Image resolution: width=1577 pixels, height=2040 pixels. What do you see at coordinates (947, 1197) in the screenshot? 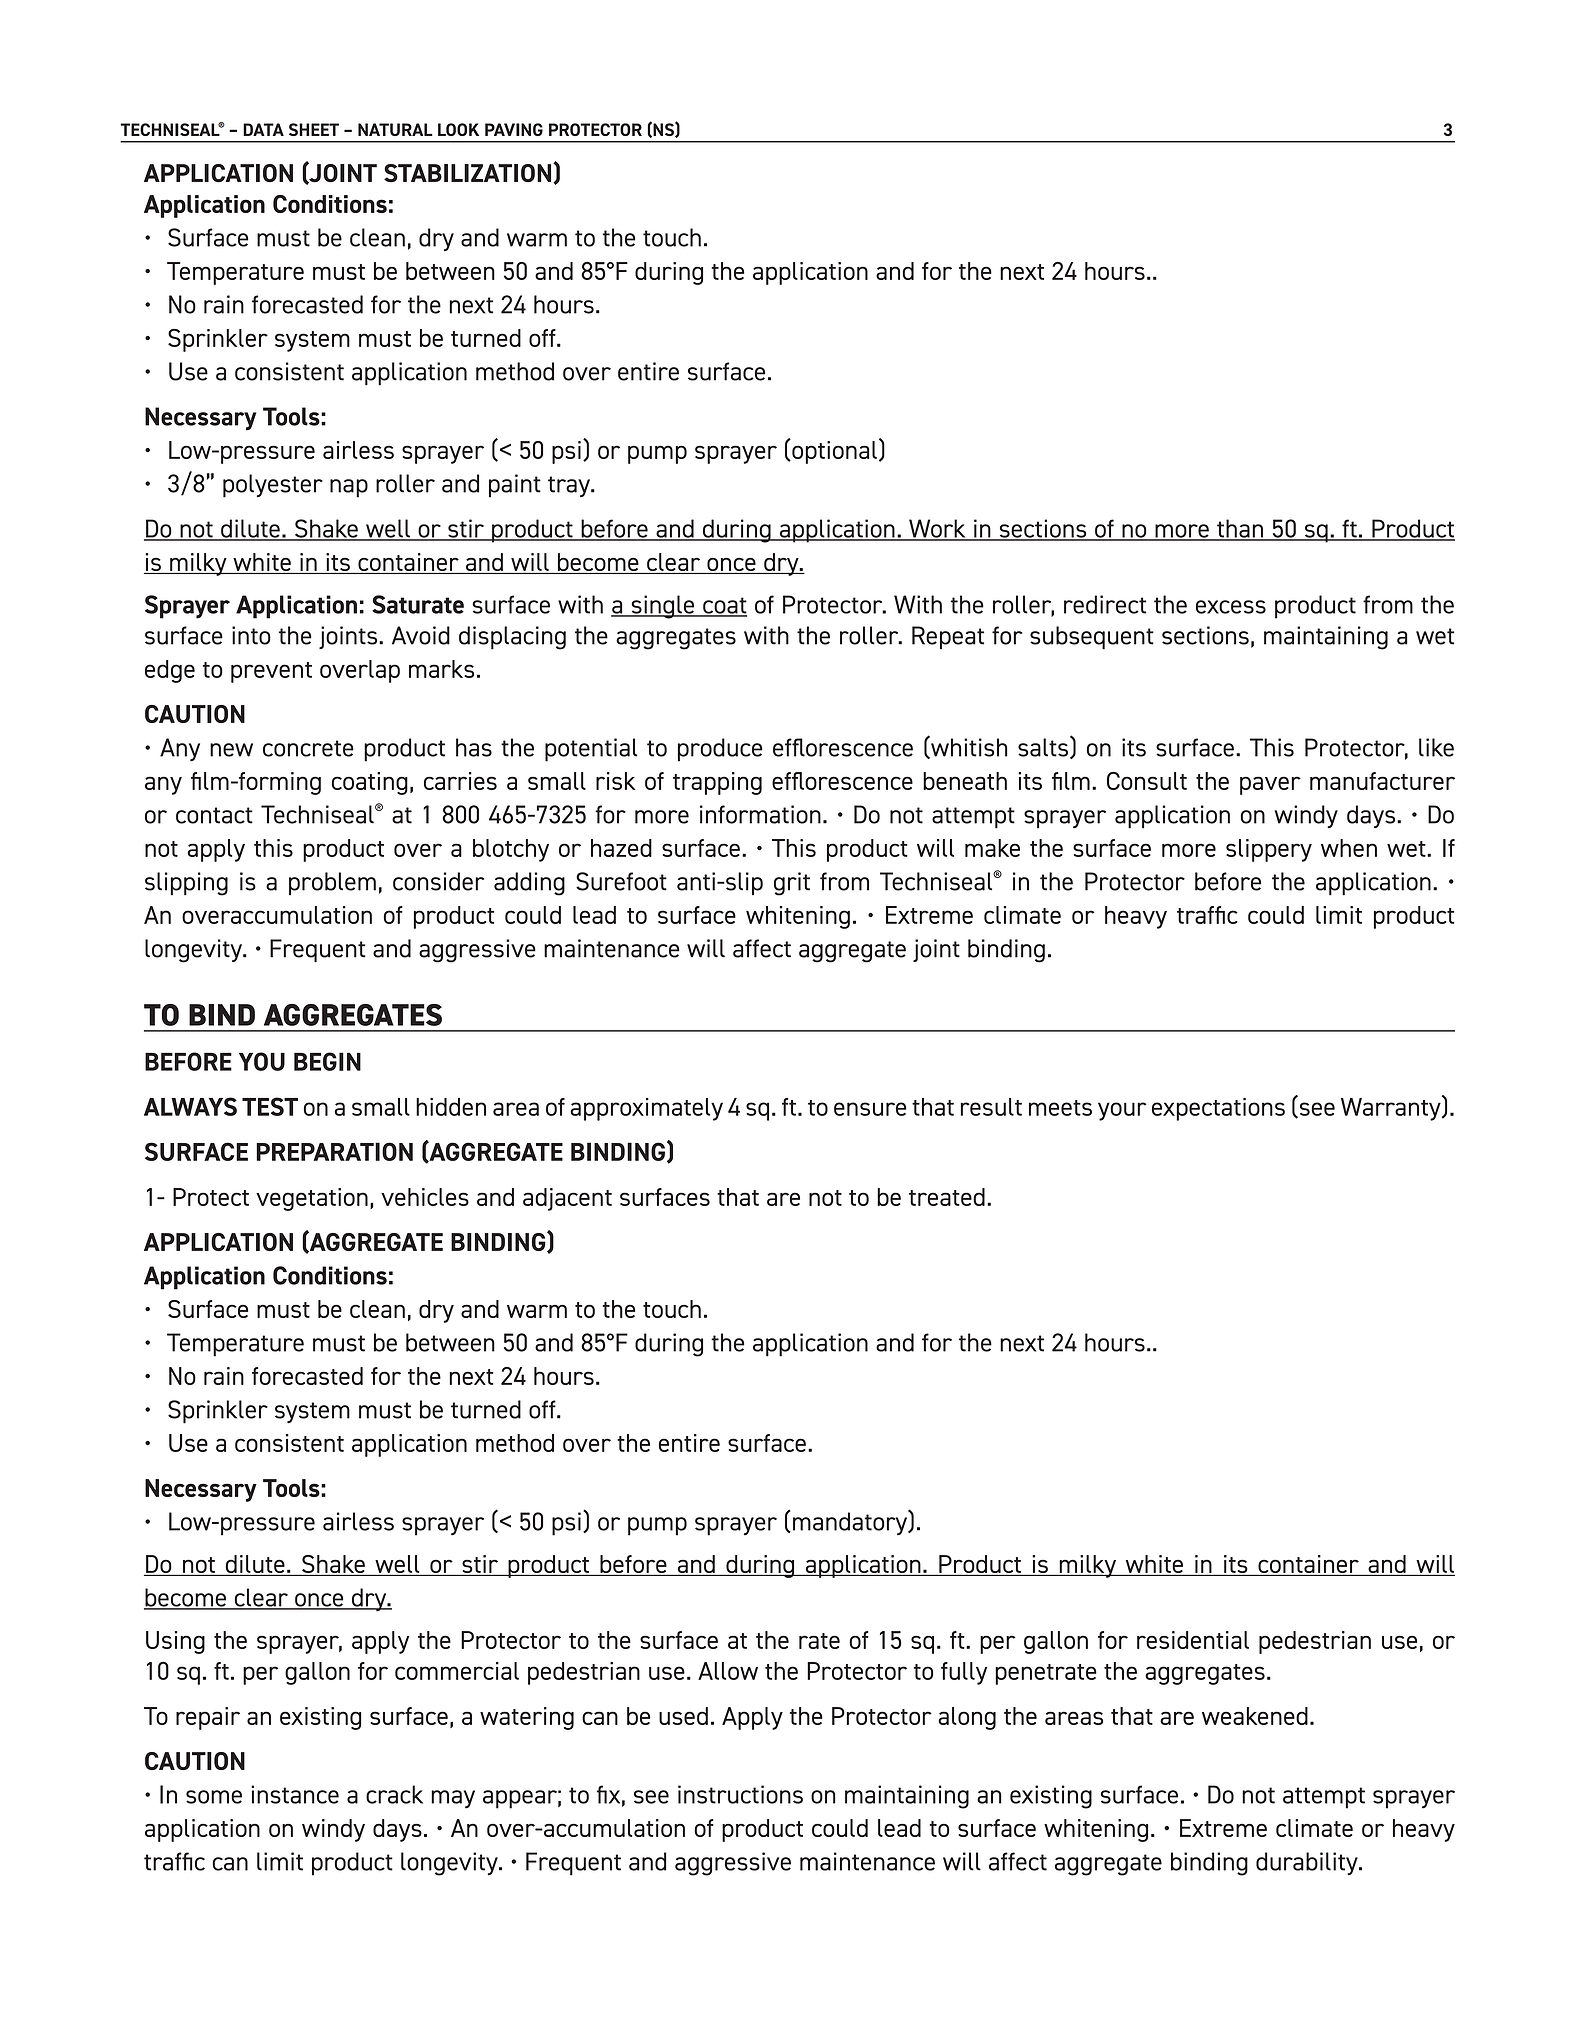
I see `treated` at bounding box center [947, 1197].
